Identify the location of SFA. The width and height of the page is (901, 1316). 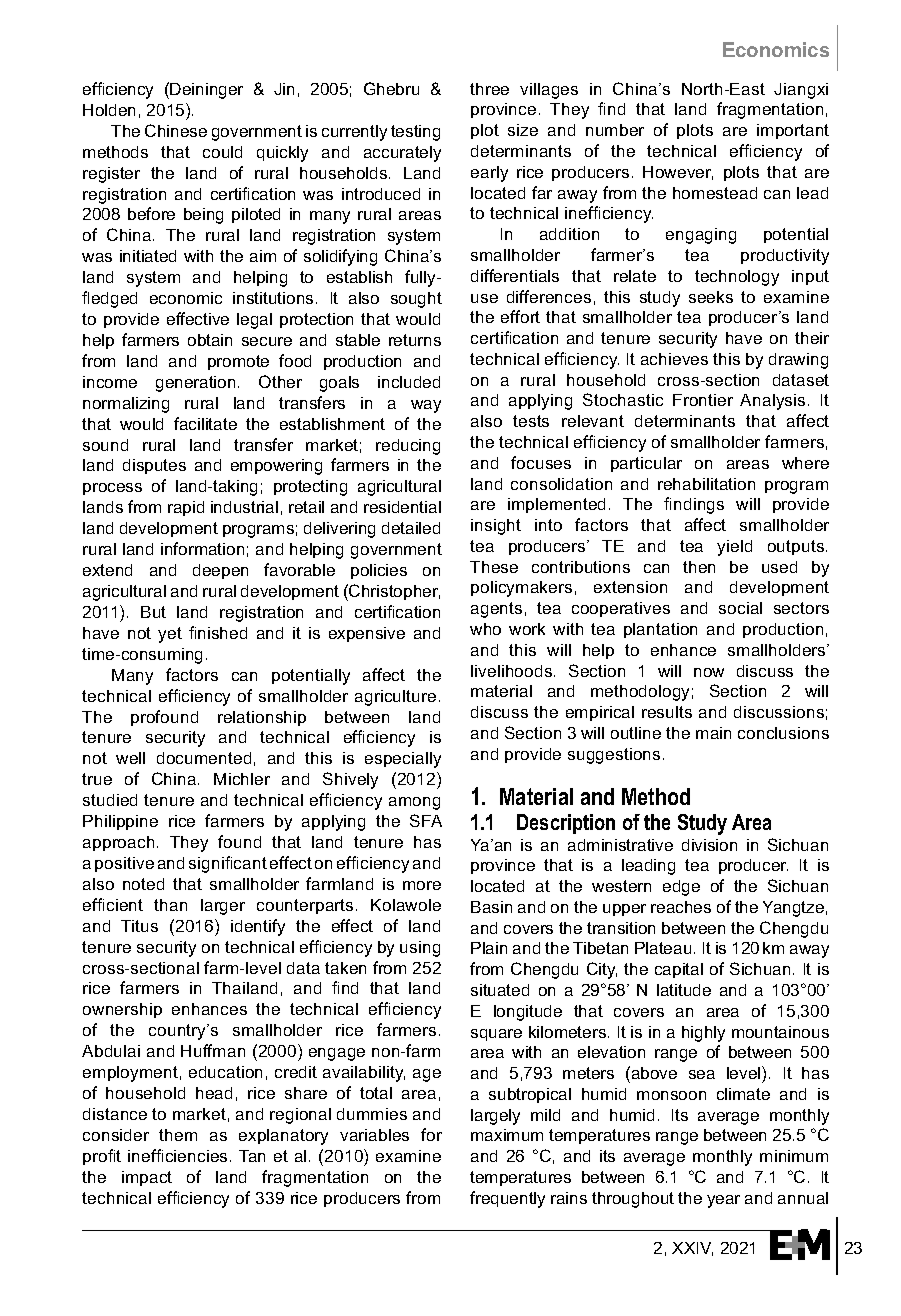
(426, 820).
